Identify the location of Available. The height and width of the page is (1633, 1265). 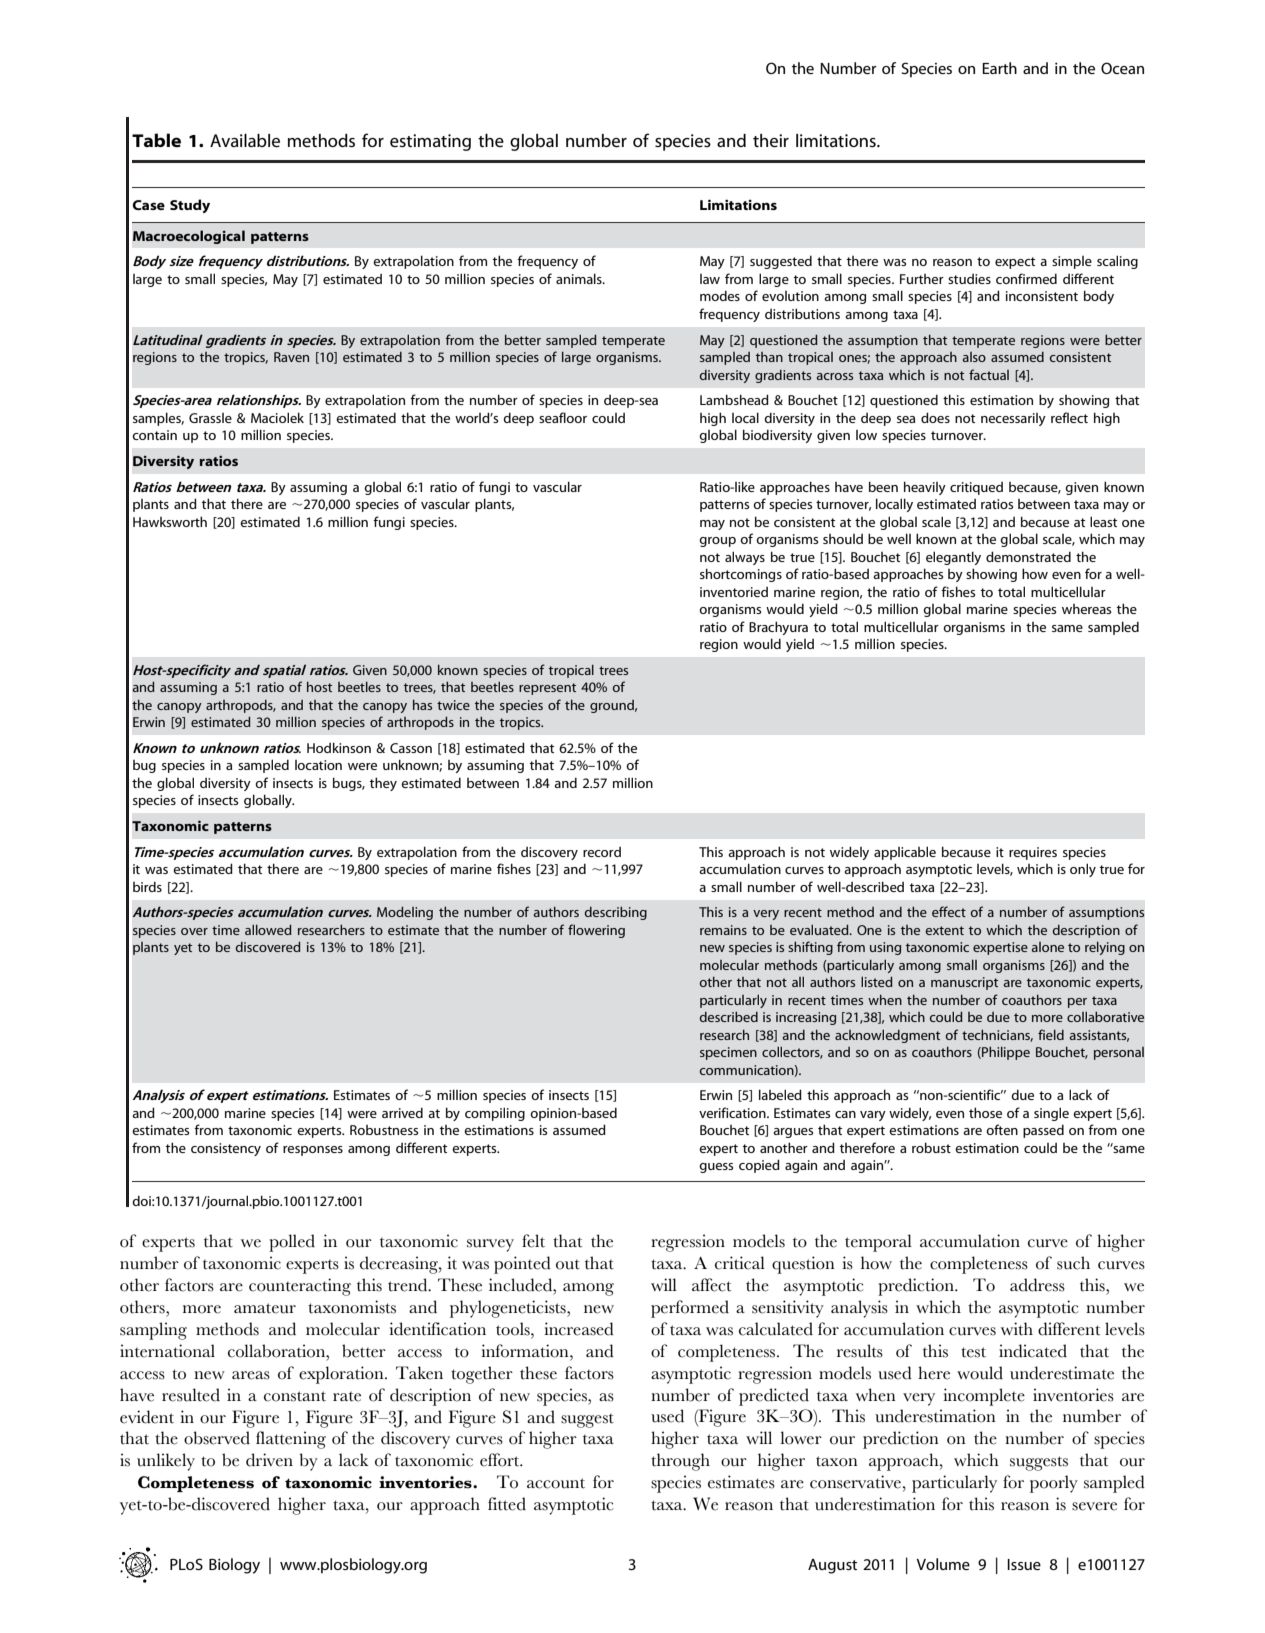
(245, 140).
